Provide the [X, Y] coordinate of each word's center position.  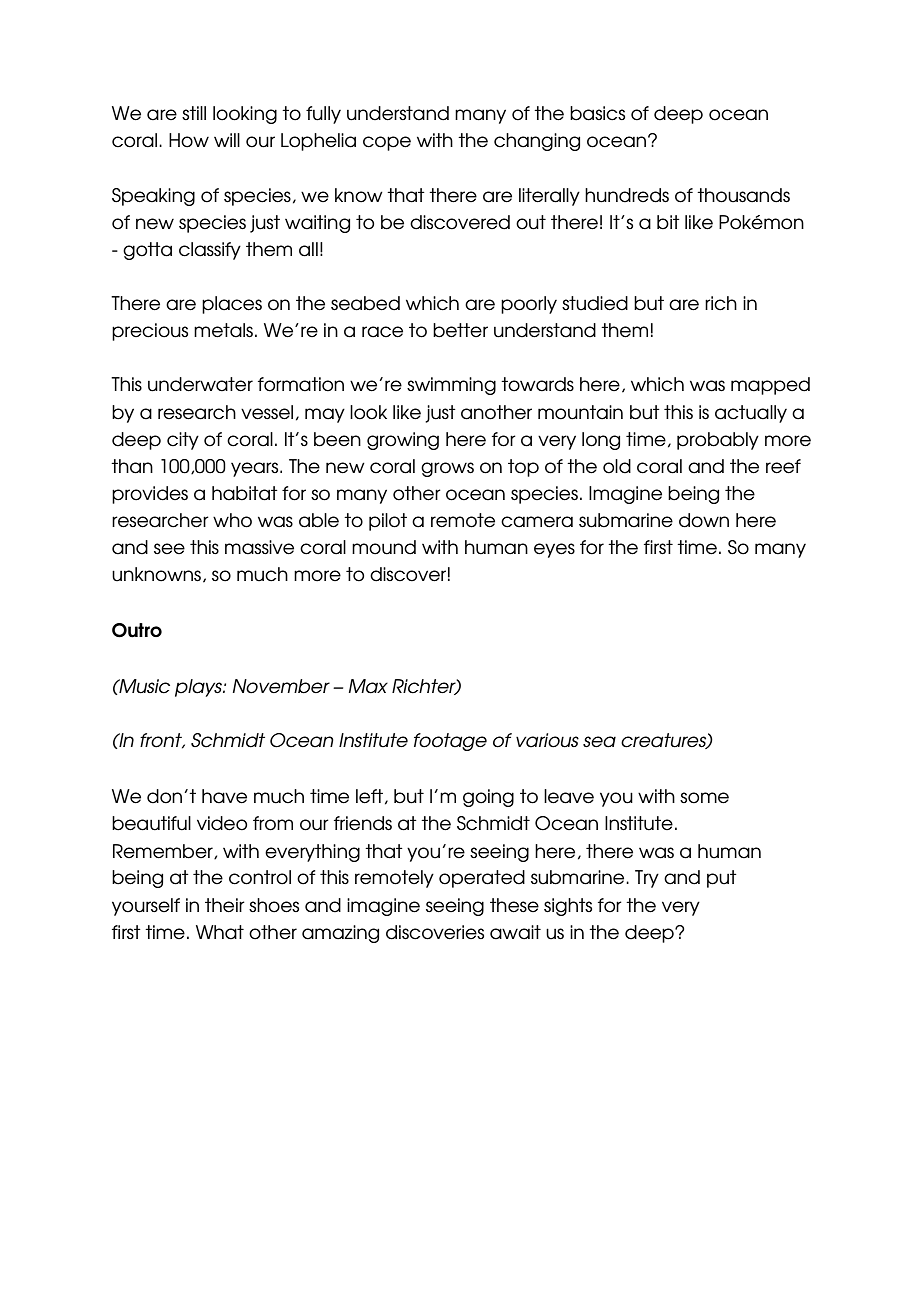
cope [387, 143]
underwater [200, 384]
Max [368, 686]
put [722, 879]
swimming [451, 386]
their [225, 905]
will [227, 140]
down [704, 520]
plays [199, 688]
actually [751, 414]
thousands [743, 195]
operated [482, 879]
